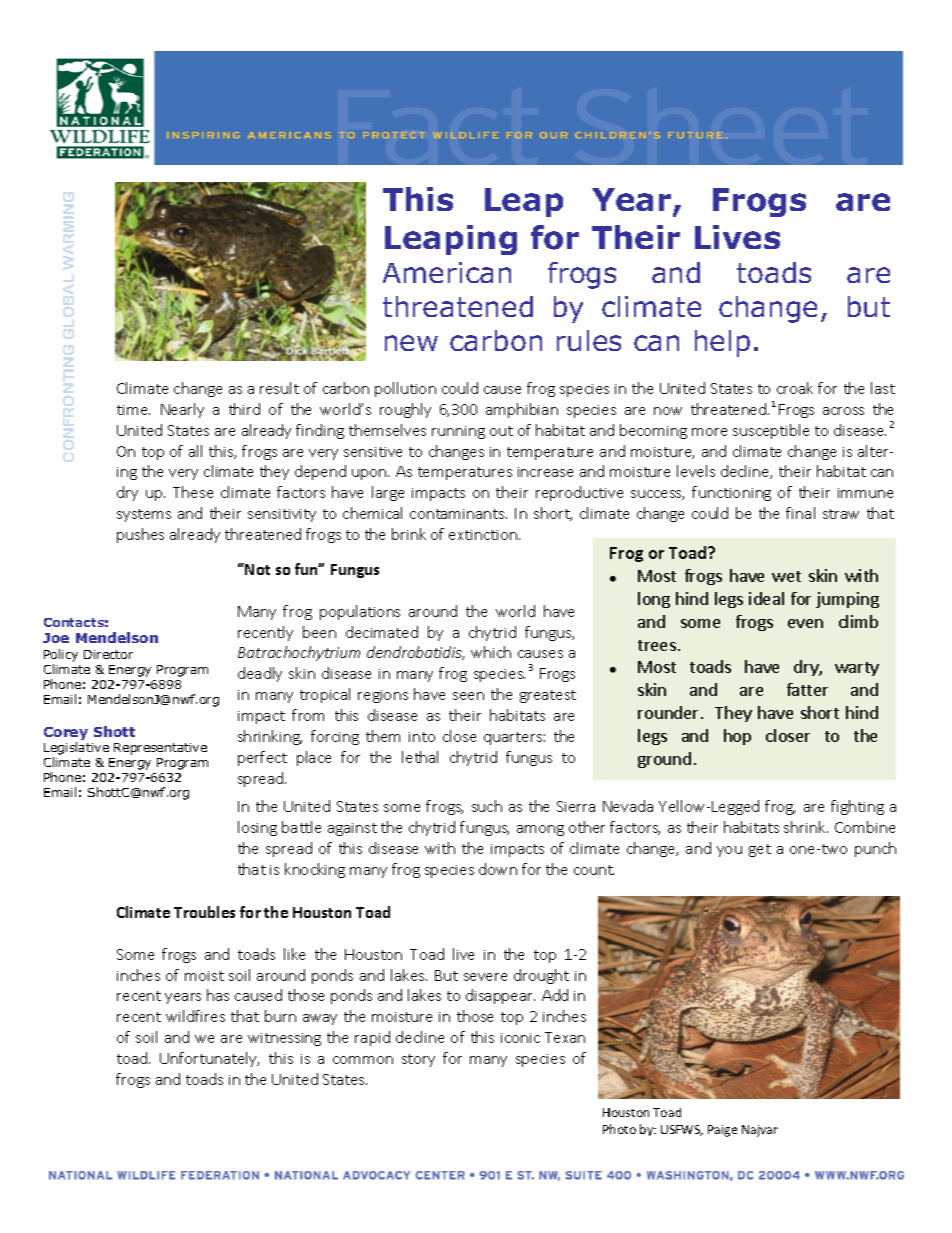 The image size is (952, 1233). What do you see at coordinates (807, 689) in the page?
I see `fatter` at bounding box center [807, 689].
